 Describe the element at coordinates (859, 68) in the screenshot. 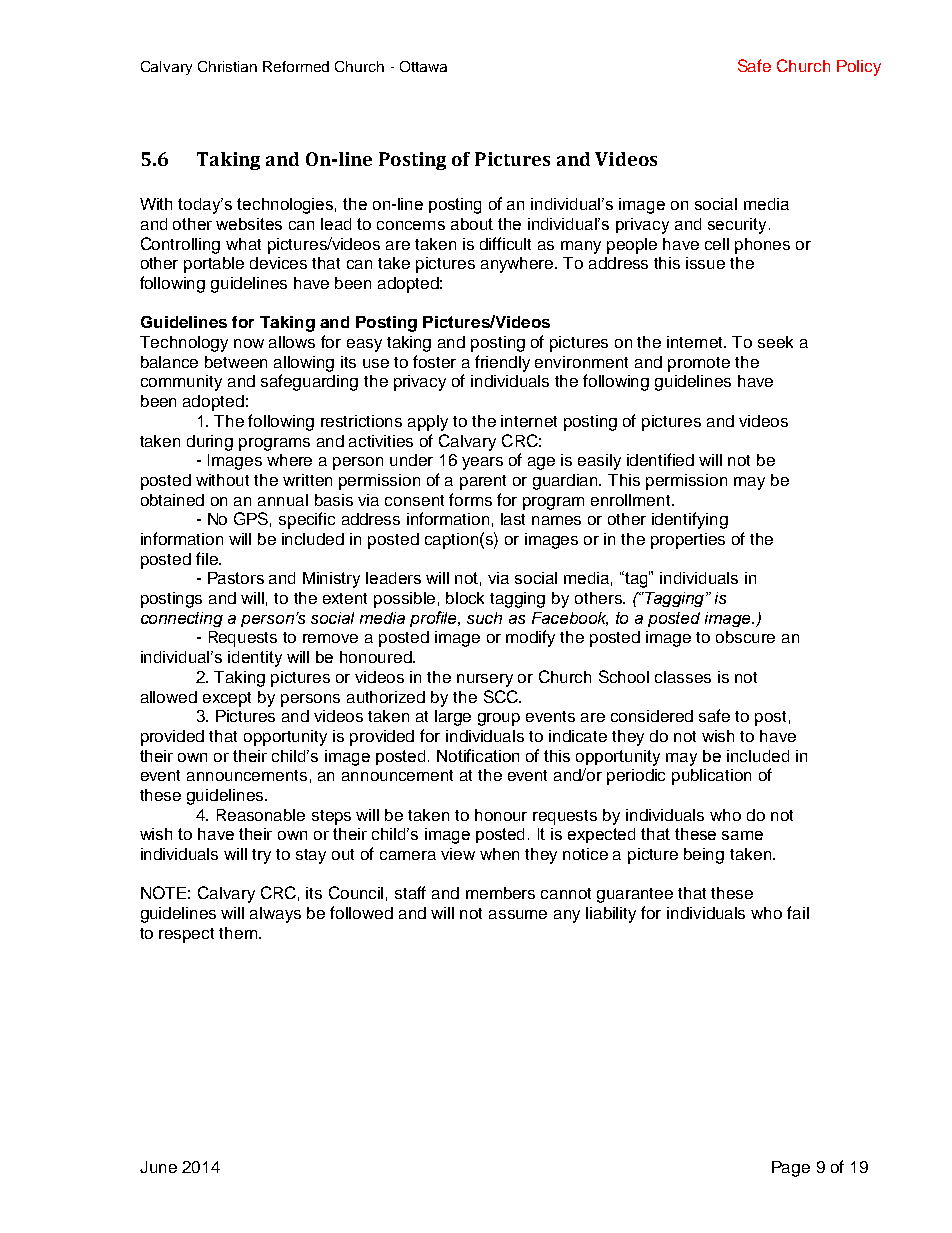

I see `Policy` at that location.
